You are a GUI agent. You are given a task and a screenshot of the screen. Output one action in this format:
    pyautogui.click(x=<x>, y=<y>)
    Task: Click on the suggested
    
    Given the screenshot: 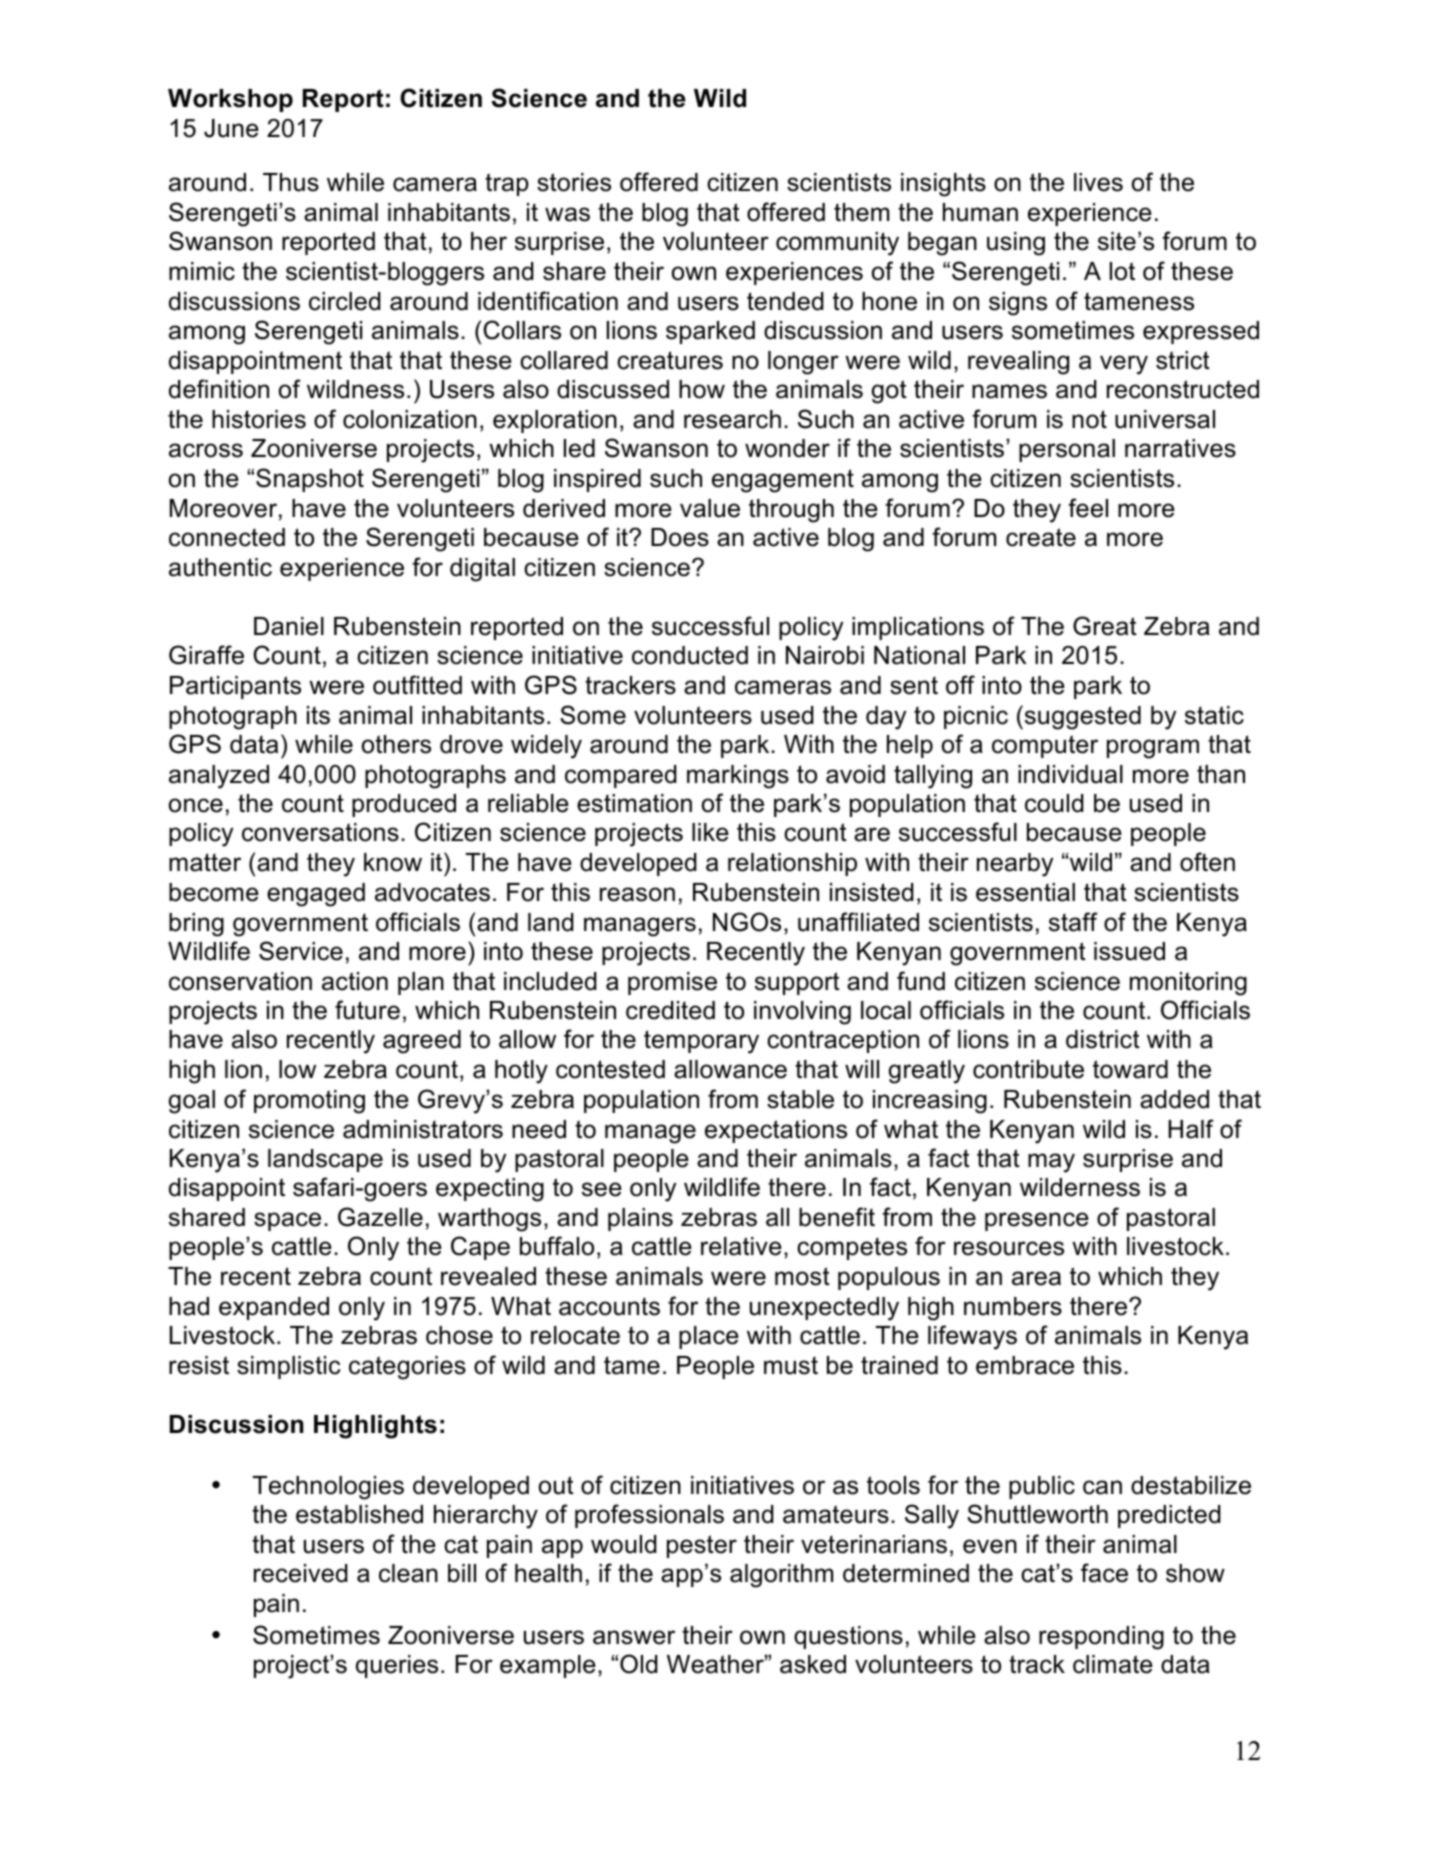 What is the action you would take?
    pyautogui.click(x=1081, y=717)
